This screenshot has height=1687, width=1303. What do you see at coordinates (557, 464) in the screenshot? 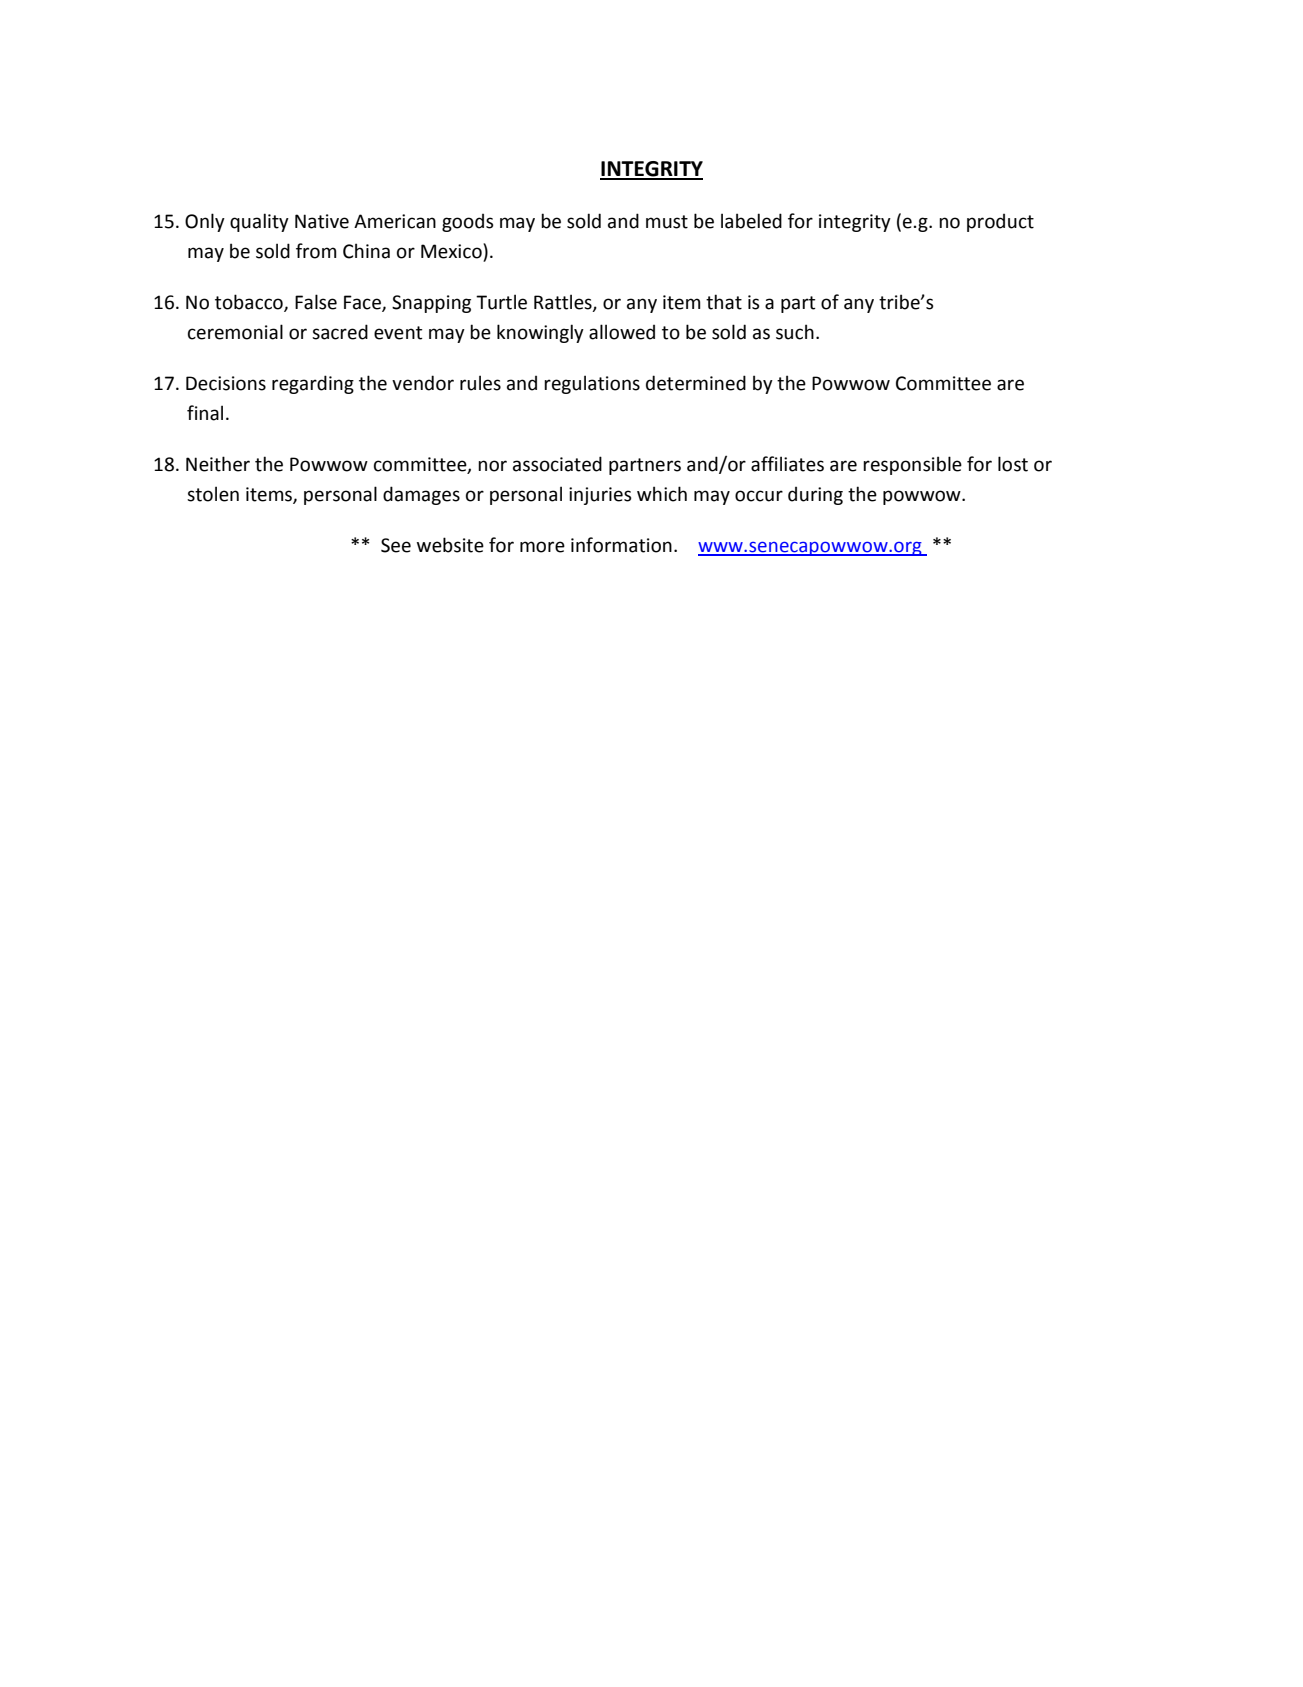
I see `associated` at bounding box center [557, 464].
